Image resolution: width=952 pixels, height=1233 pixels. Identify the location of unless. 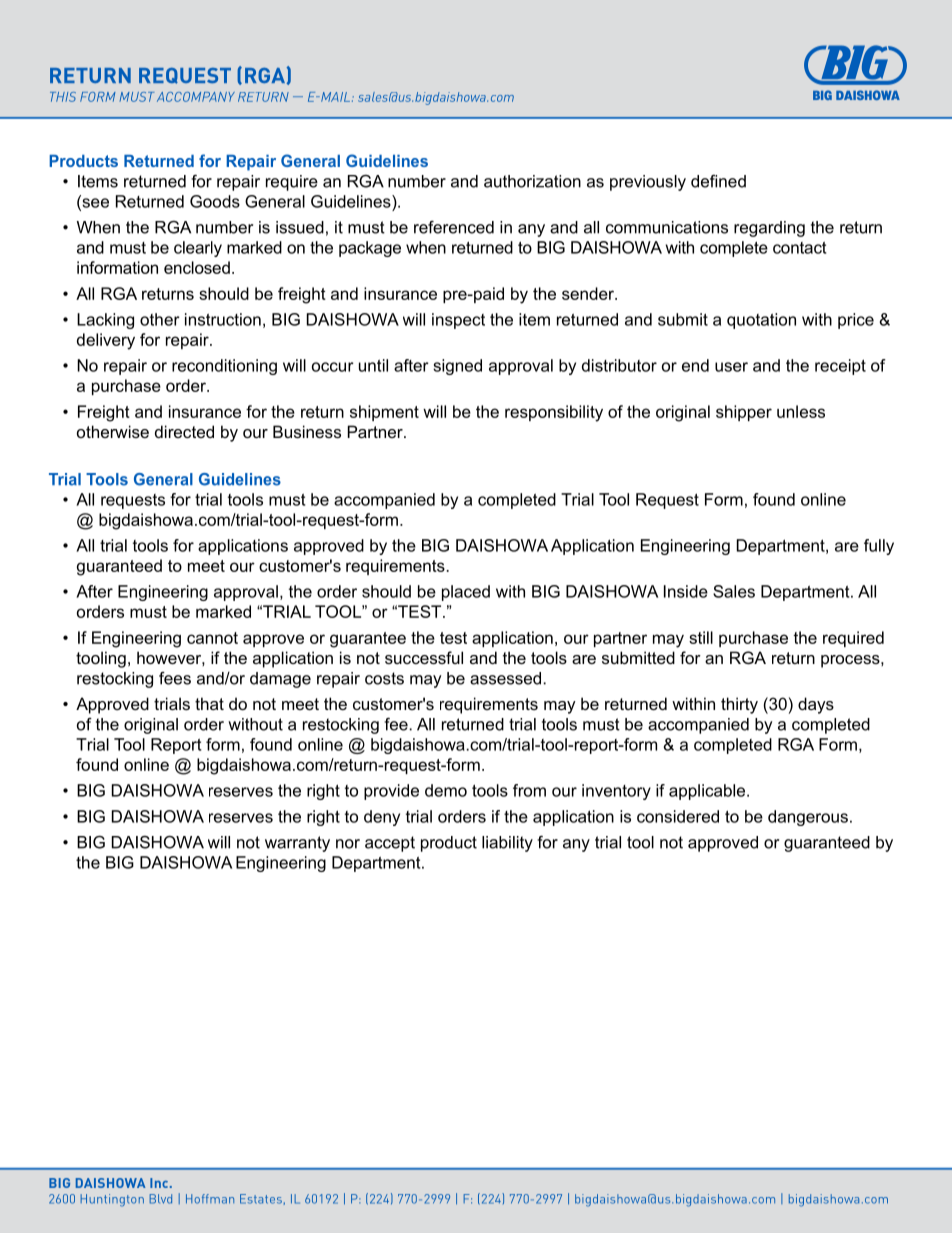
(801, 411).
